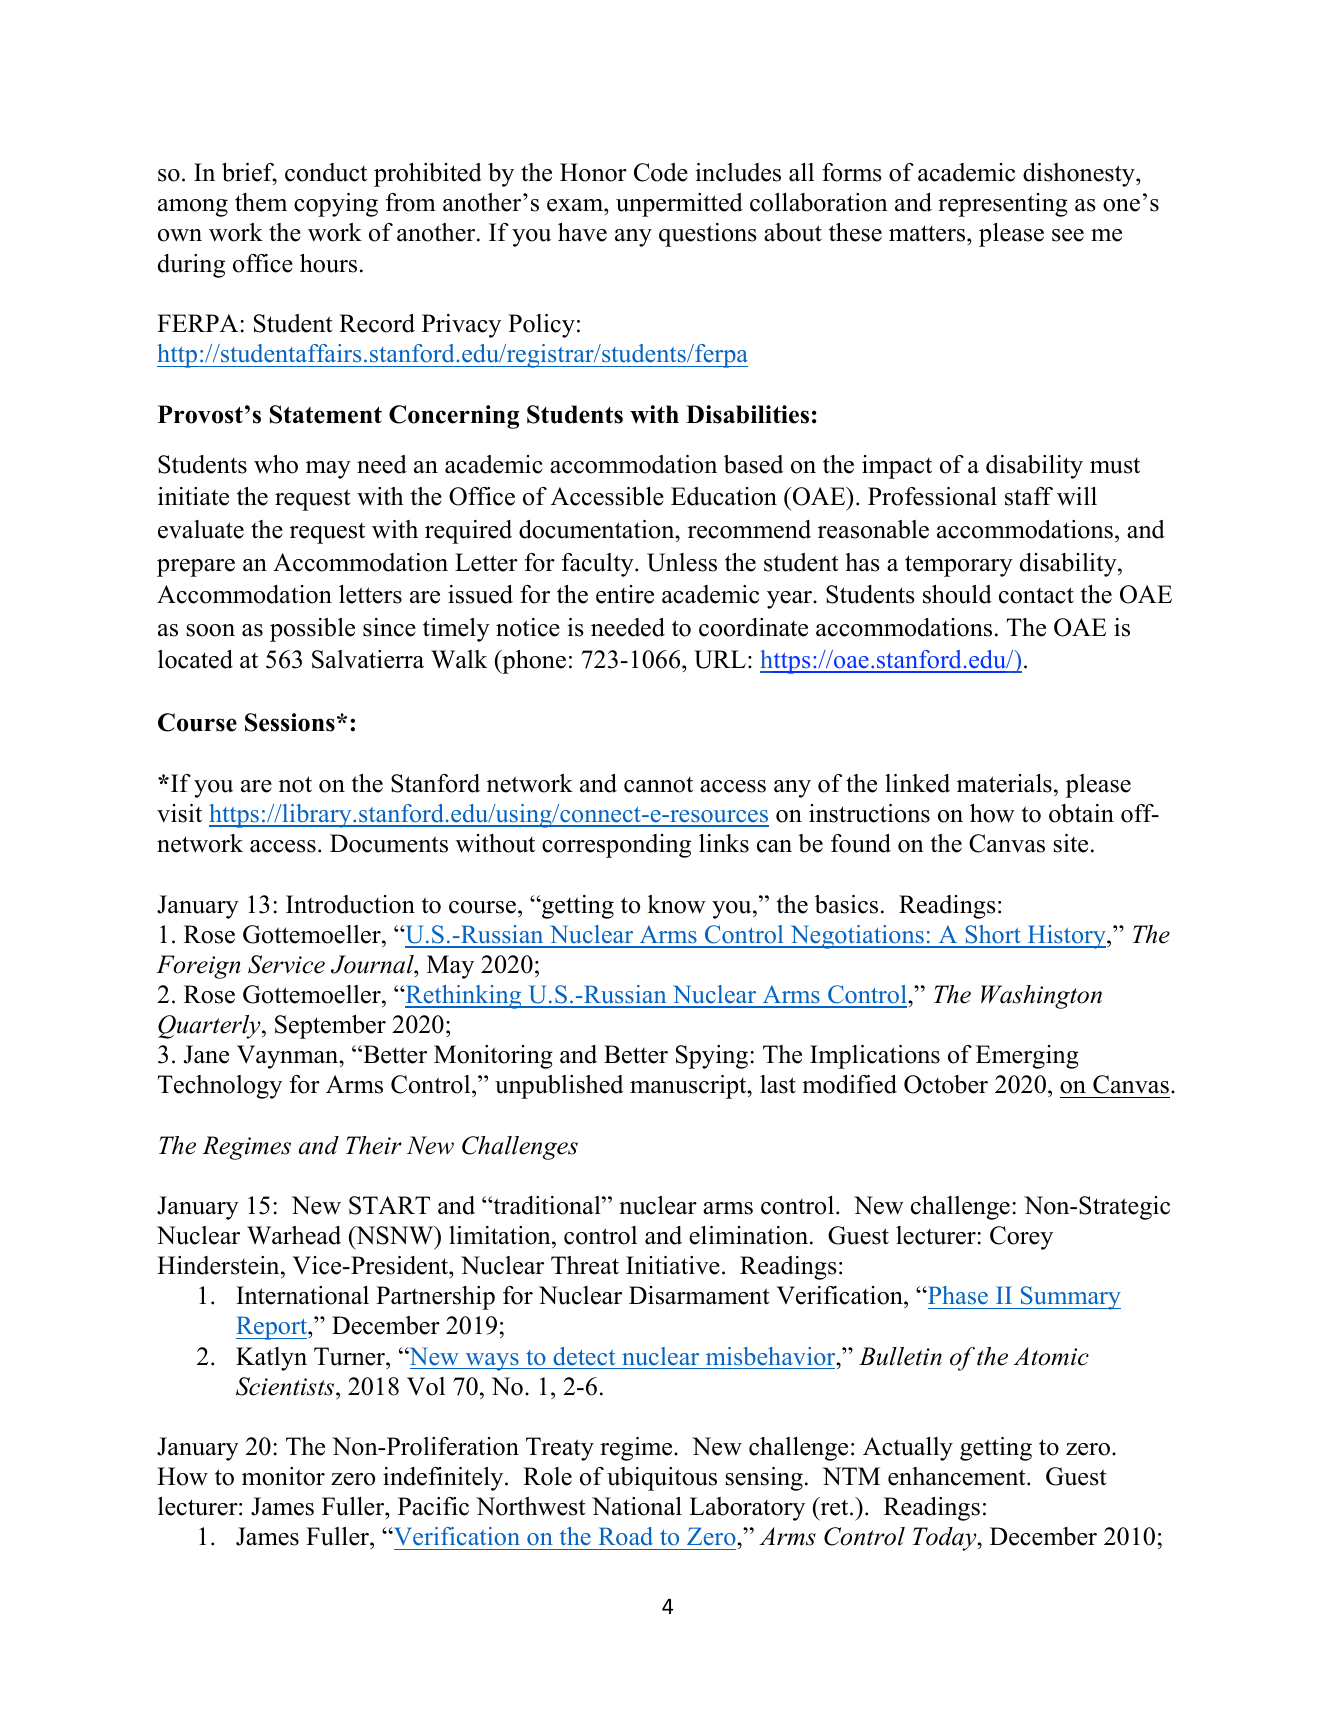 This document has height=1729, width=1336. Describe the element at coordinates (661, 172) in the document. I see `Code` at that location.
